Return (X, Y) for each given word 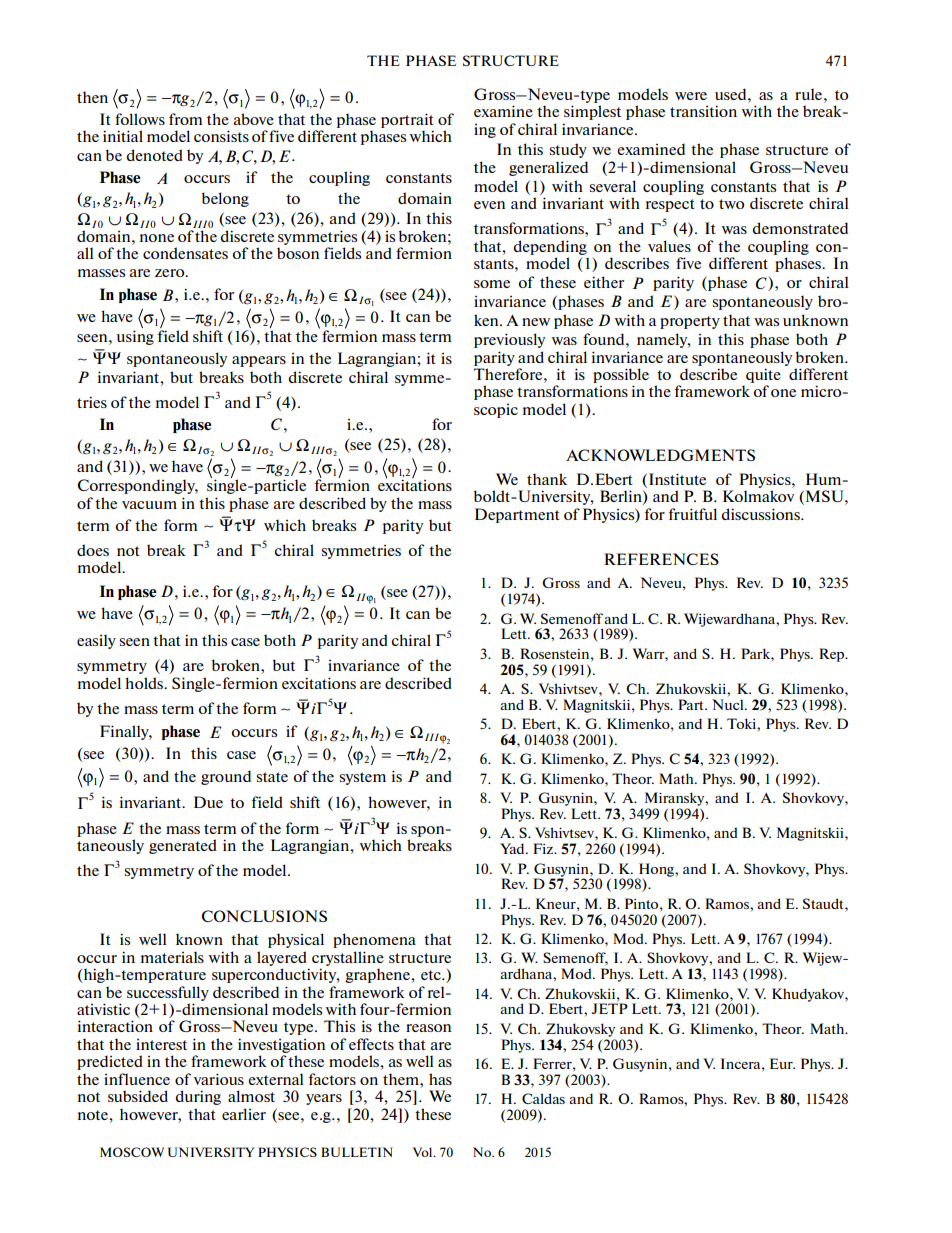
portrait (407, 120)
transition (703, 111)
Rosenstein (556, 653)
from (186, 119)
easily (96, 641)
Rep (833, 655)
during (198, 1097)
